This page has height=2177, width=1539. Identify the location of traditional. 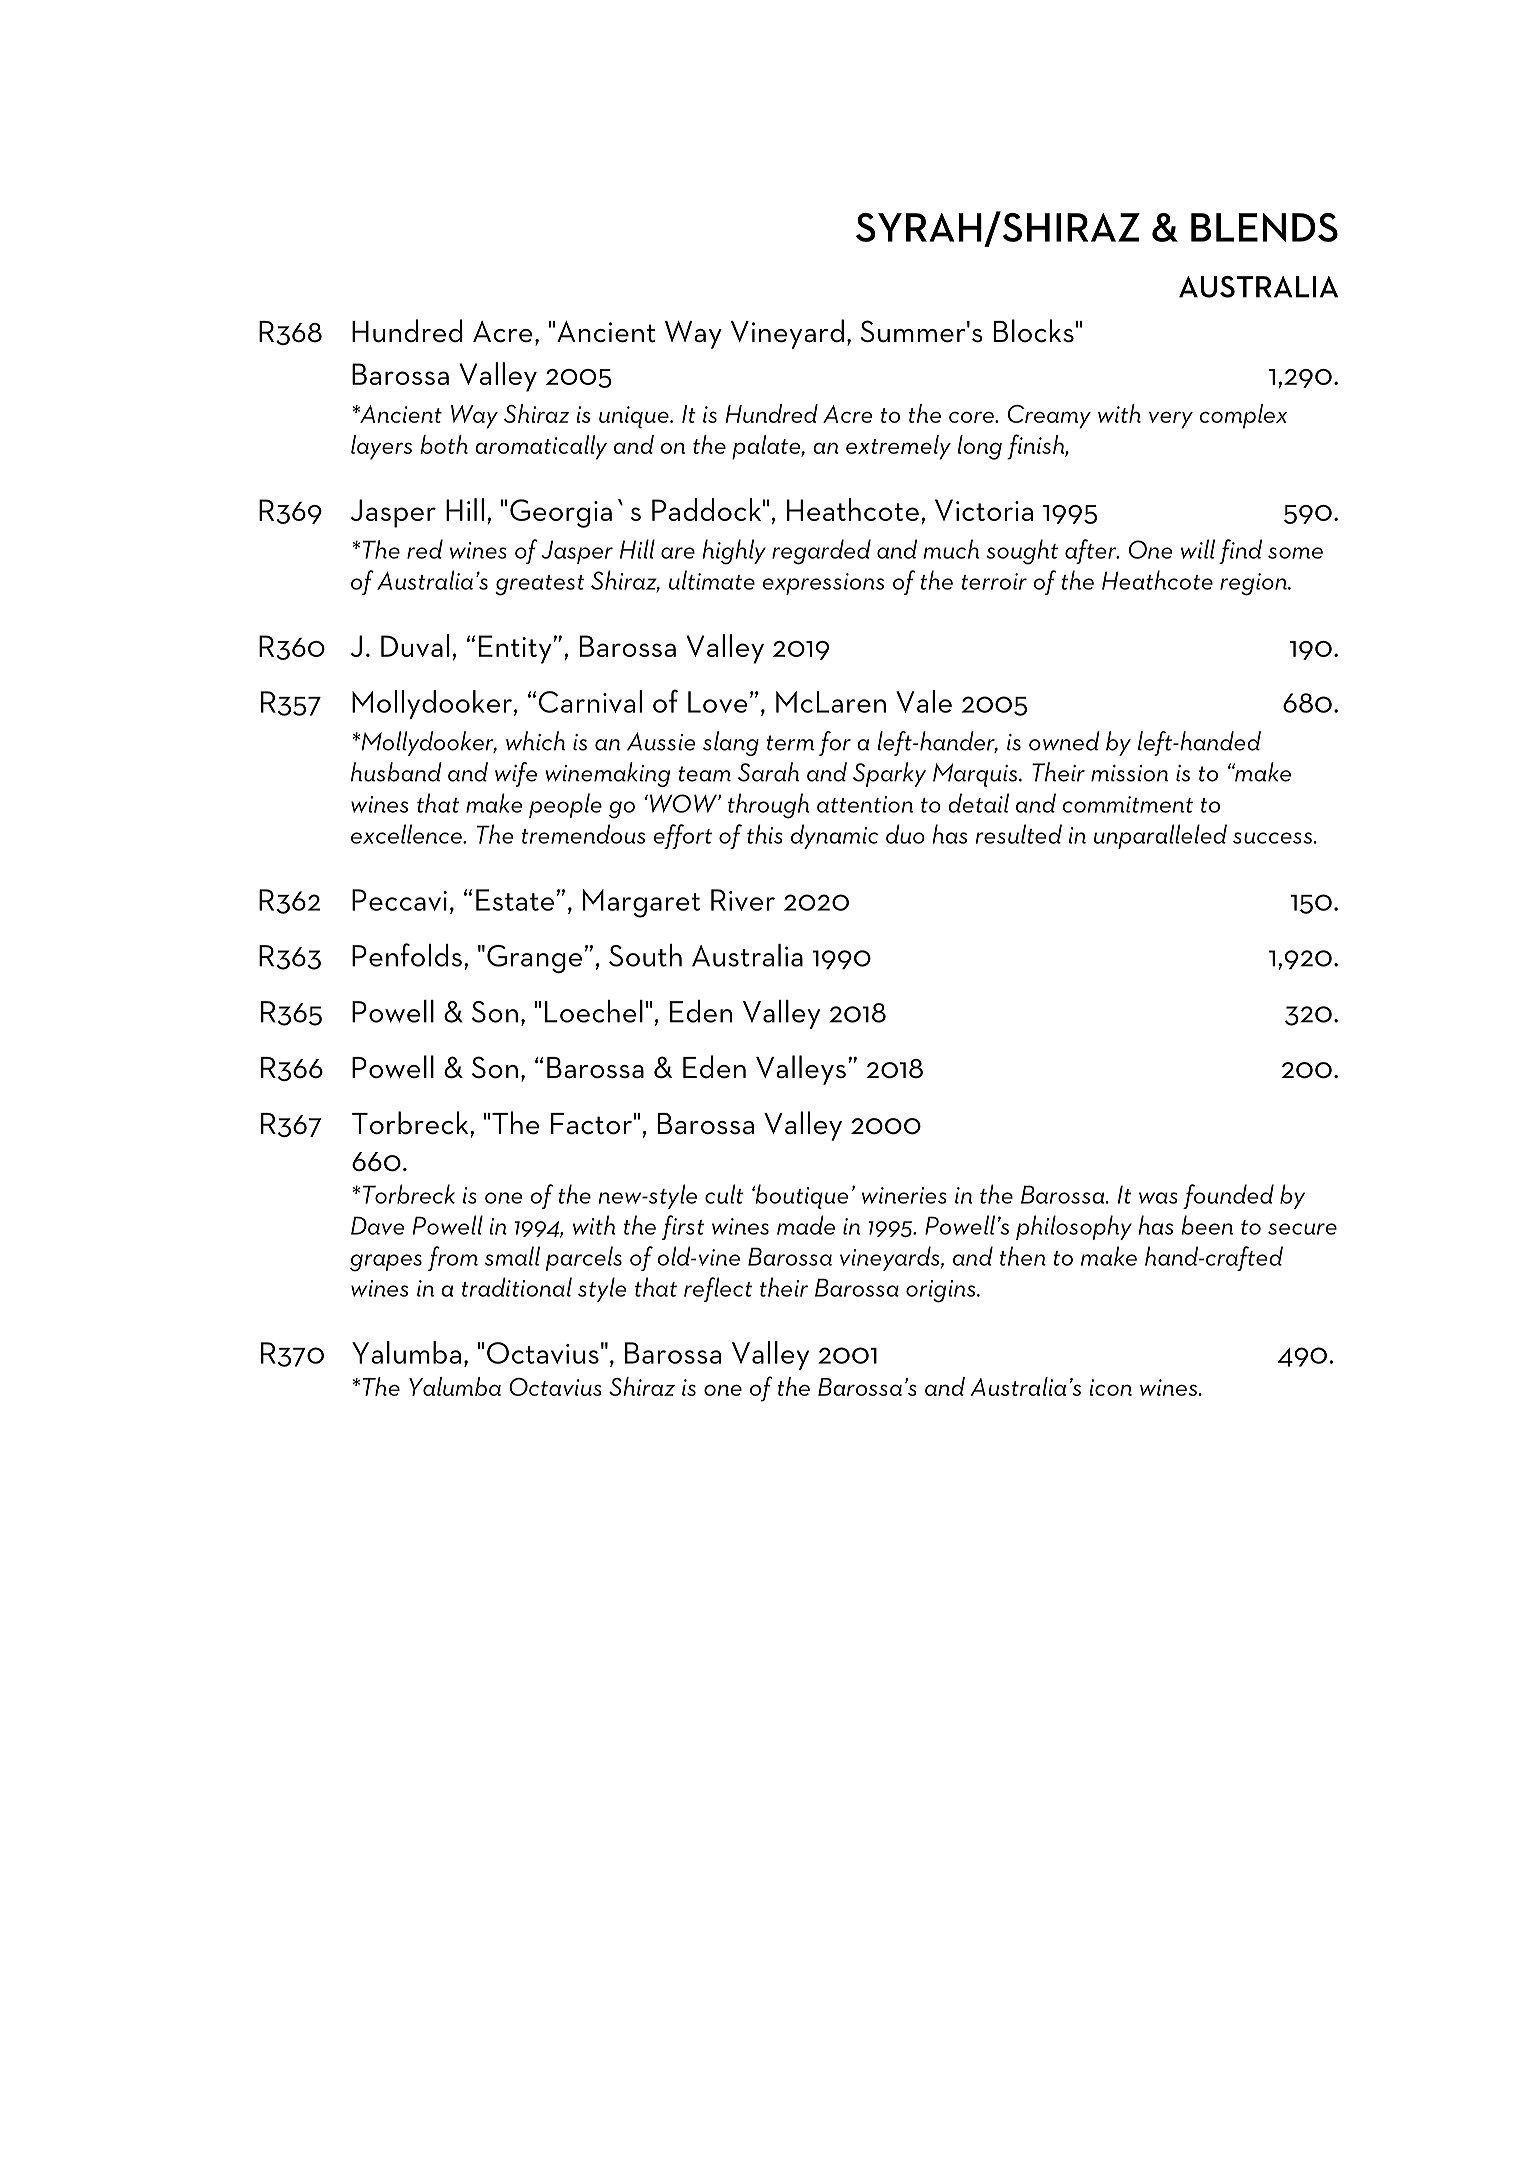
(517, 1287).
